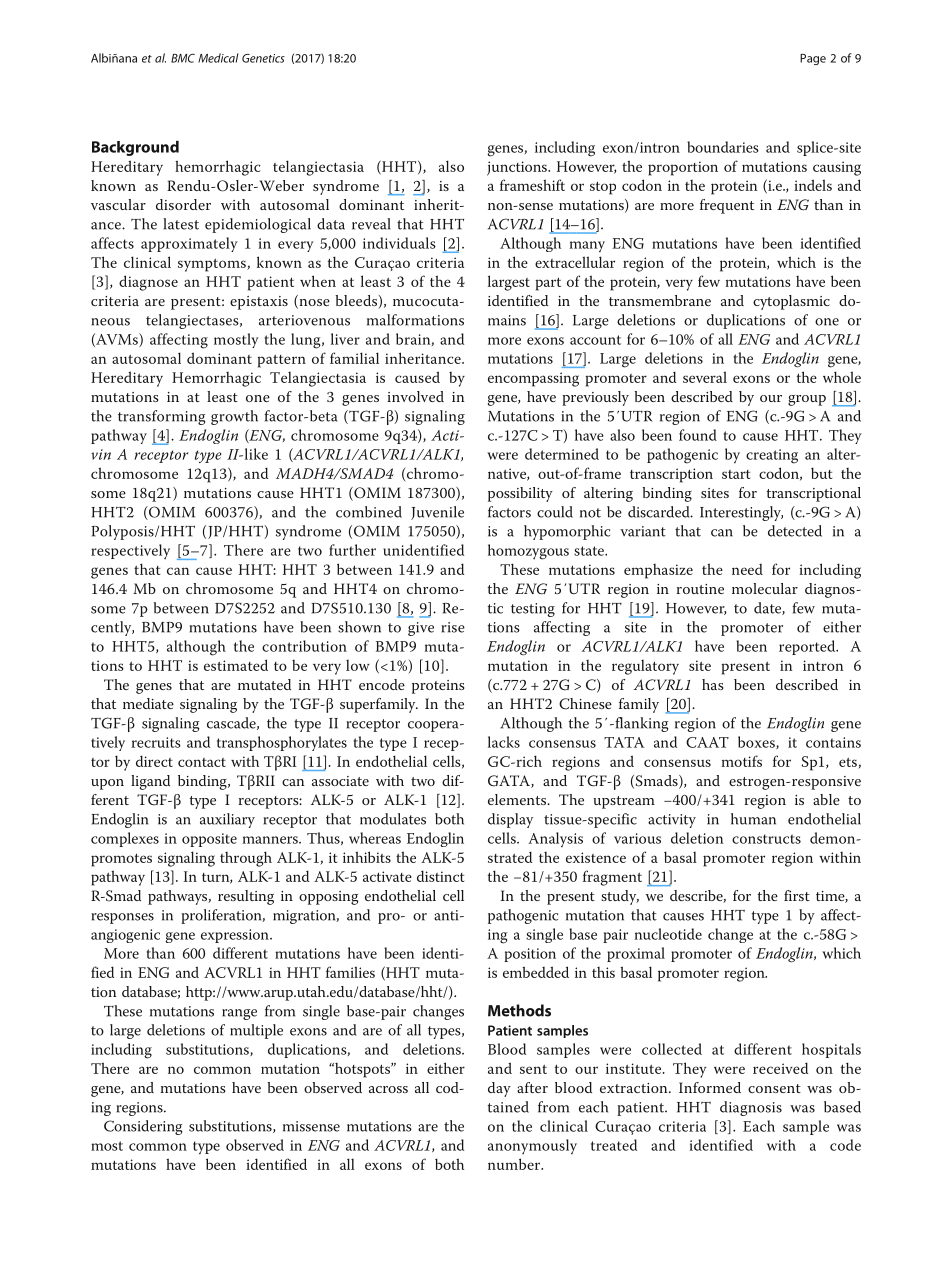 The image size is (952, 1265). I want to click on Page, so click(813, 59).
